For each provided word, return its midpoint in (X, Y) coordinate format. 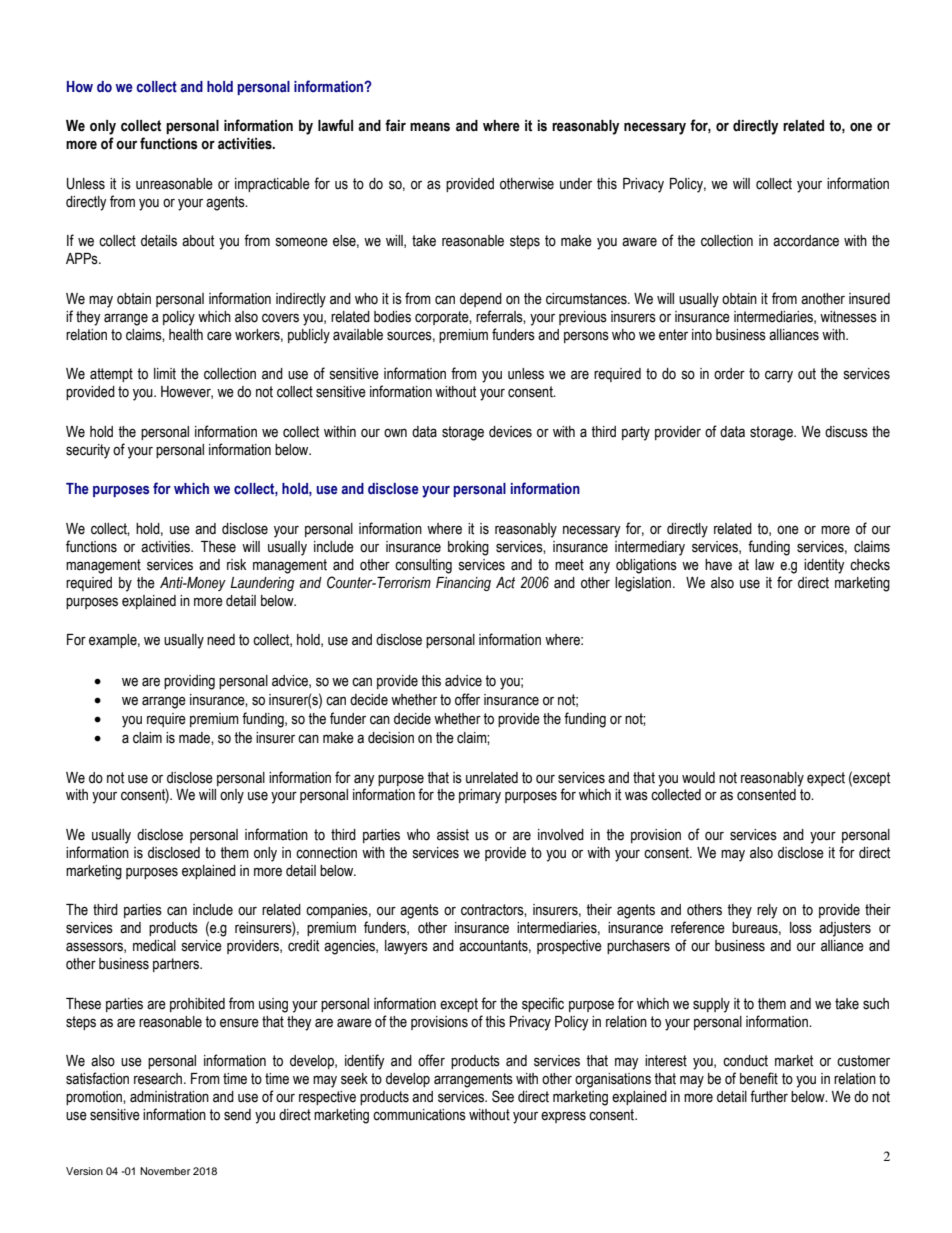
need (221, 640)
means (430, 127)
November (165, 1171)
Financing (463, 584)
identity (824, 566)
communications (419, 1115)
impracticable (272, 185)
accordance (806, 241)
